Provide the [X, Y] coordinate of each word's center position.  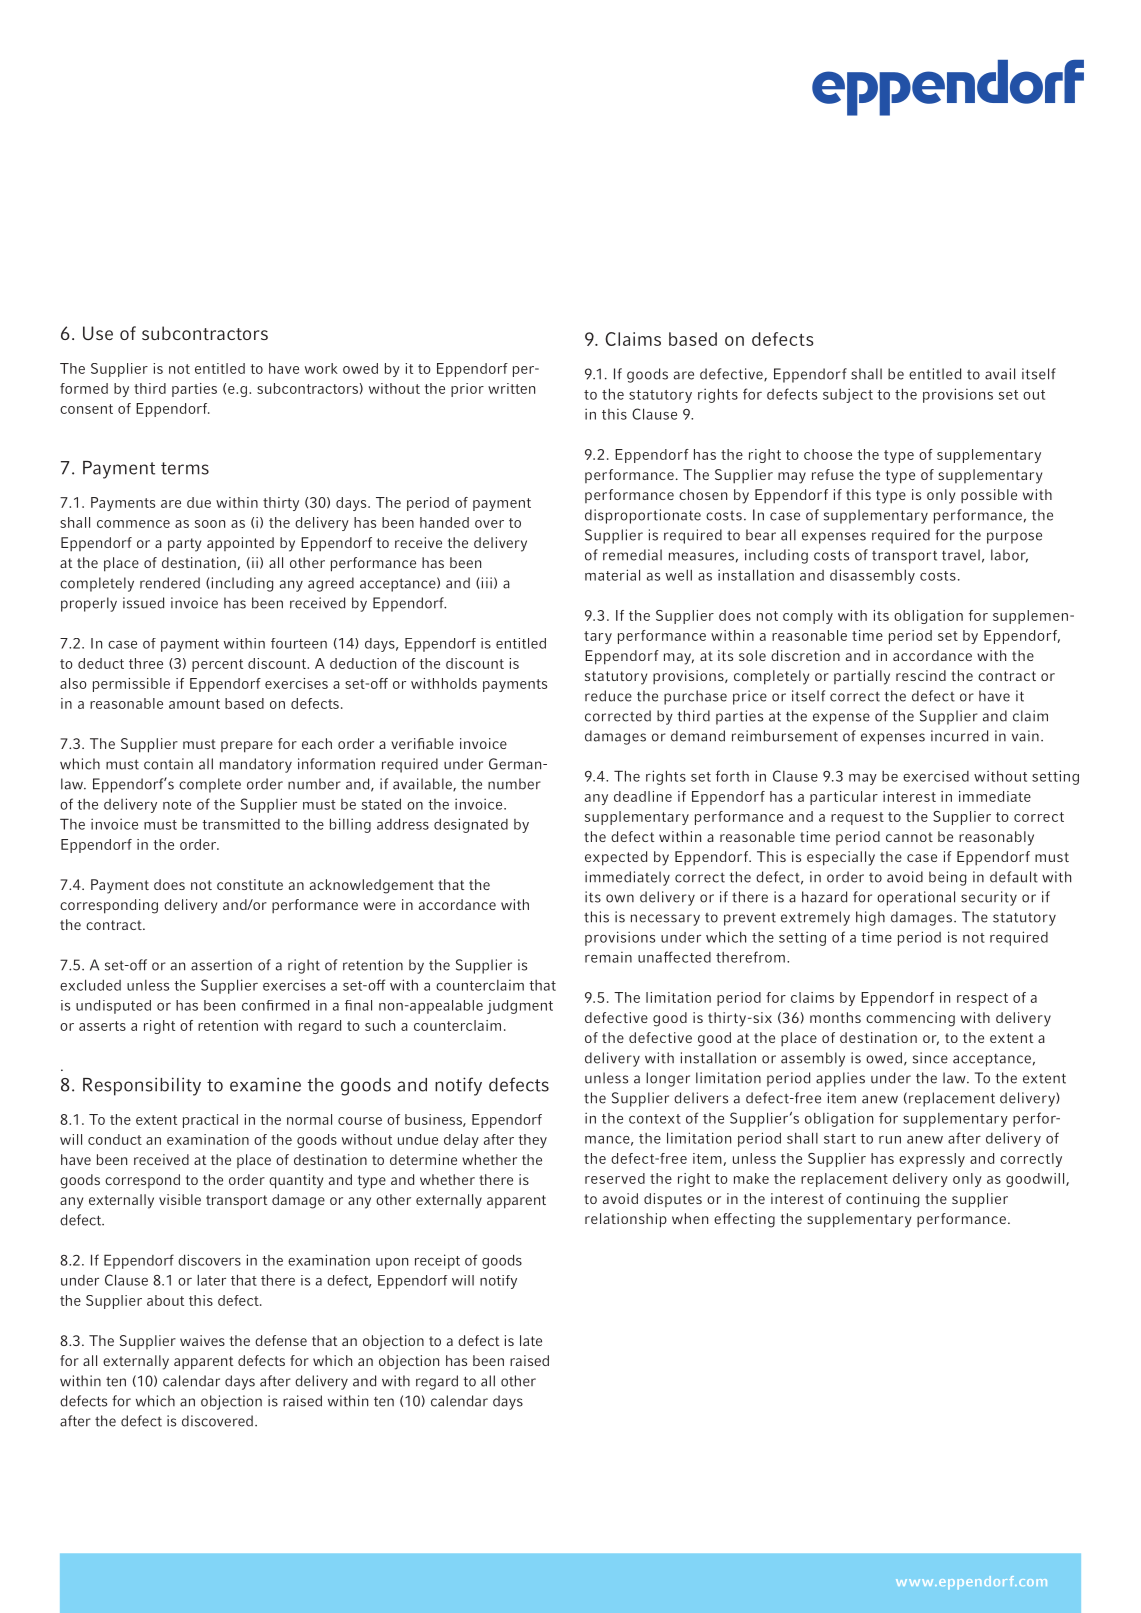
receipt [437, 1261]
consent [86, 409]
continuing [882, 1200]
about [165, 1300]
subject [848, 395]
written [511, 388]
